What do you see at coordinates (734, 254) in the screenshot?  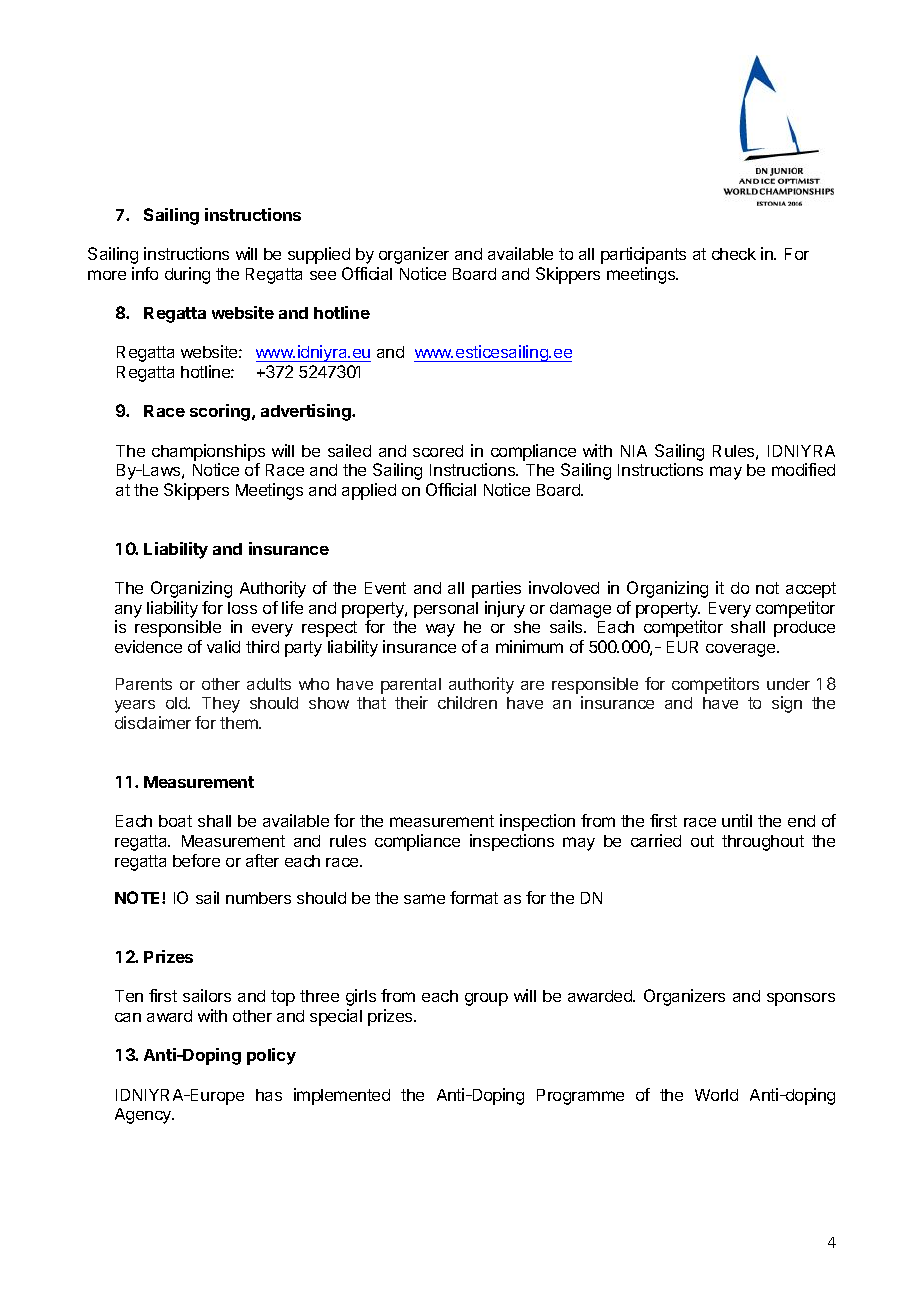 I see `check` at bounding box center [734, 254].
